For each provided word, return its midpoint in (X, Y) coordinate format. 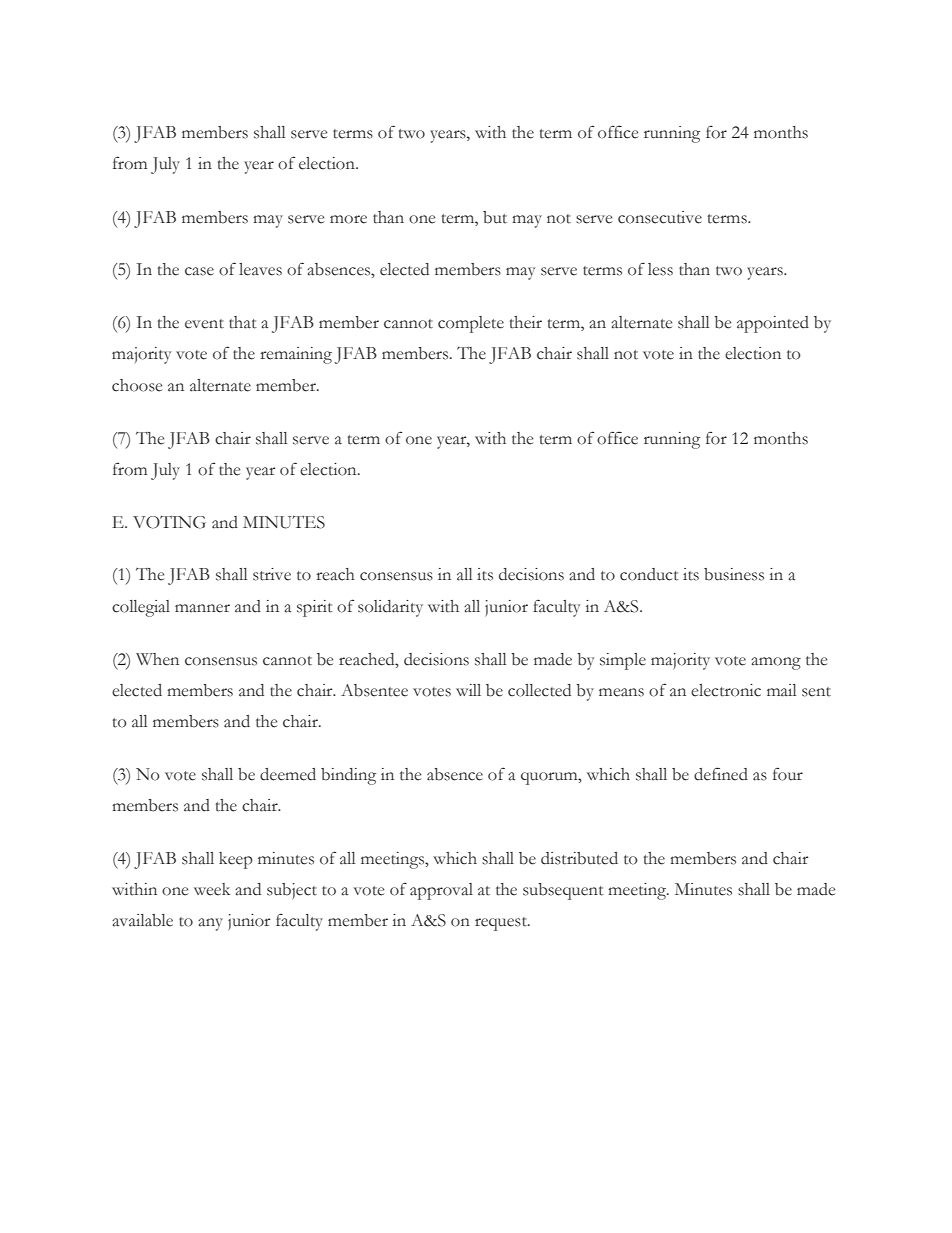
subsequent (563, 891)
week (212, 889)
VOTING (169, 522)
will (468, 690)
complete (471, 324)
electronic (726, 690)
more (348, 219)
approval (441, 891)
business (734, 574)
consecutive (660, 217)
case (199, 271)
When (157, 659)
